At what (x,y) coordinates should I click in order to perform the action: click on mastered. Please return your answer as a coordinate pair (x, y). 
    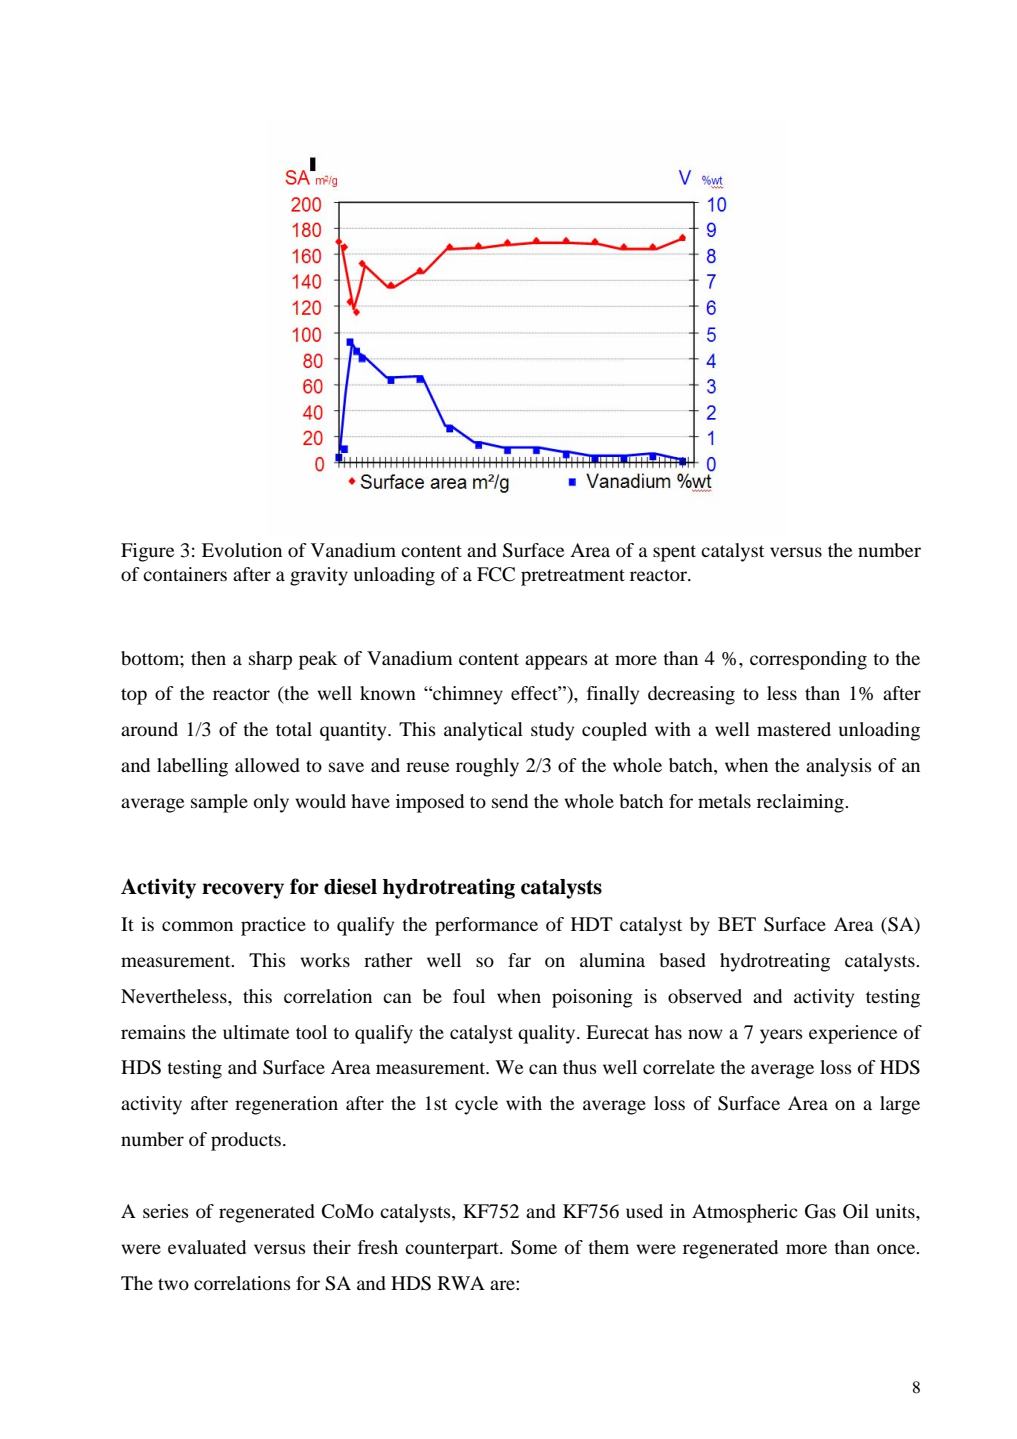
    Looking at the image, I should click on (794, 729).
